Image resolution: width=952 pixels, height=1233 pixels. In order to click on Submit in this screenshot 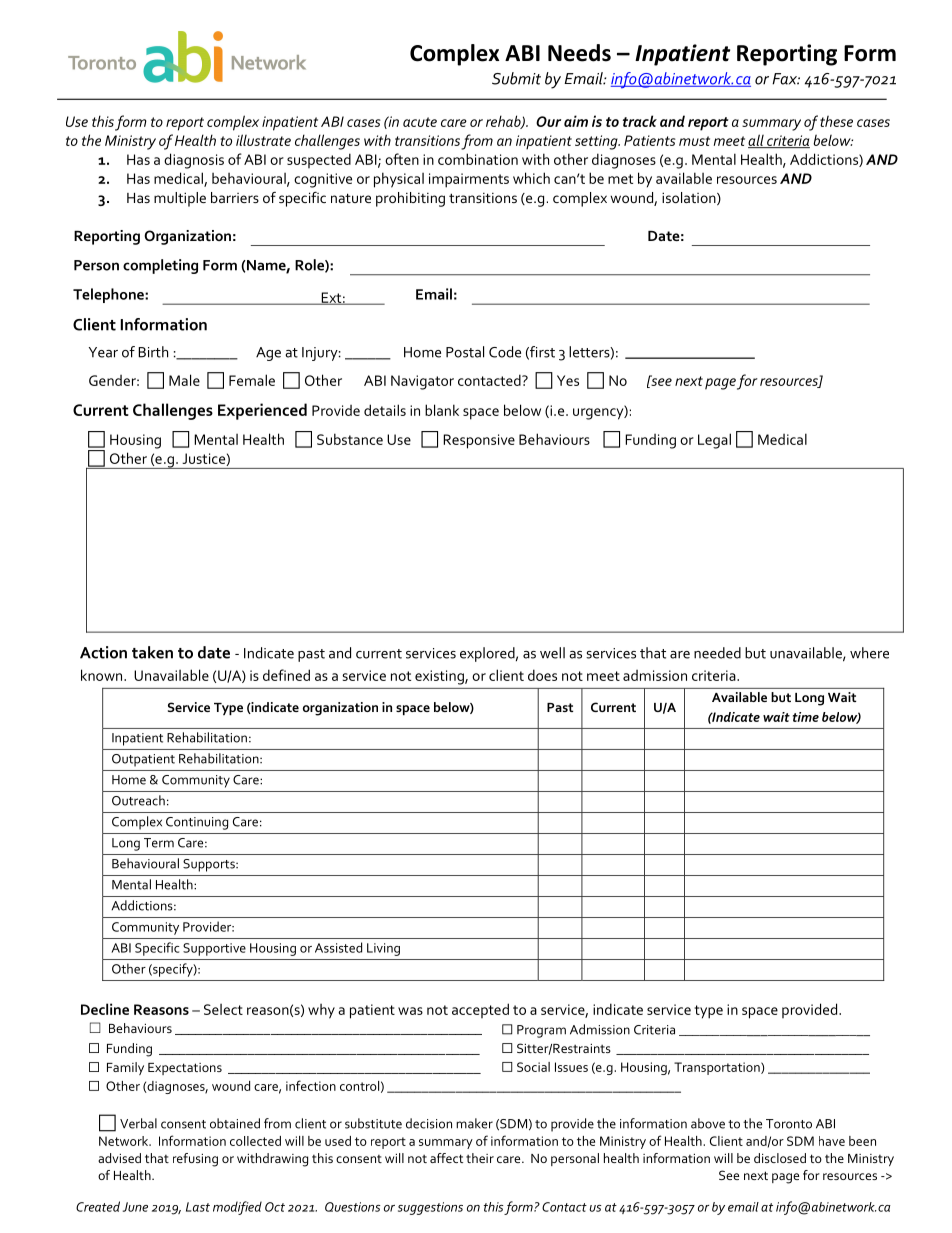, I will do `click(516, 78)`.
